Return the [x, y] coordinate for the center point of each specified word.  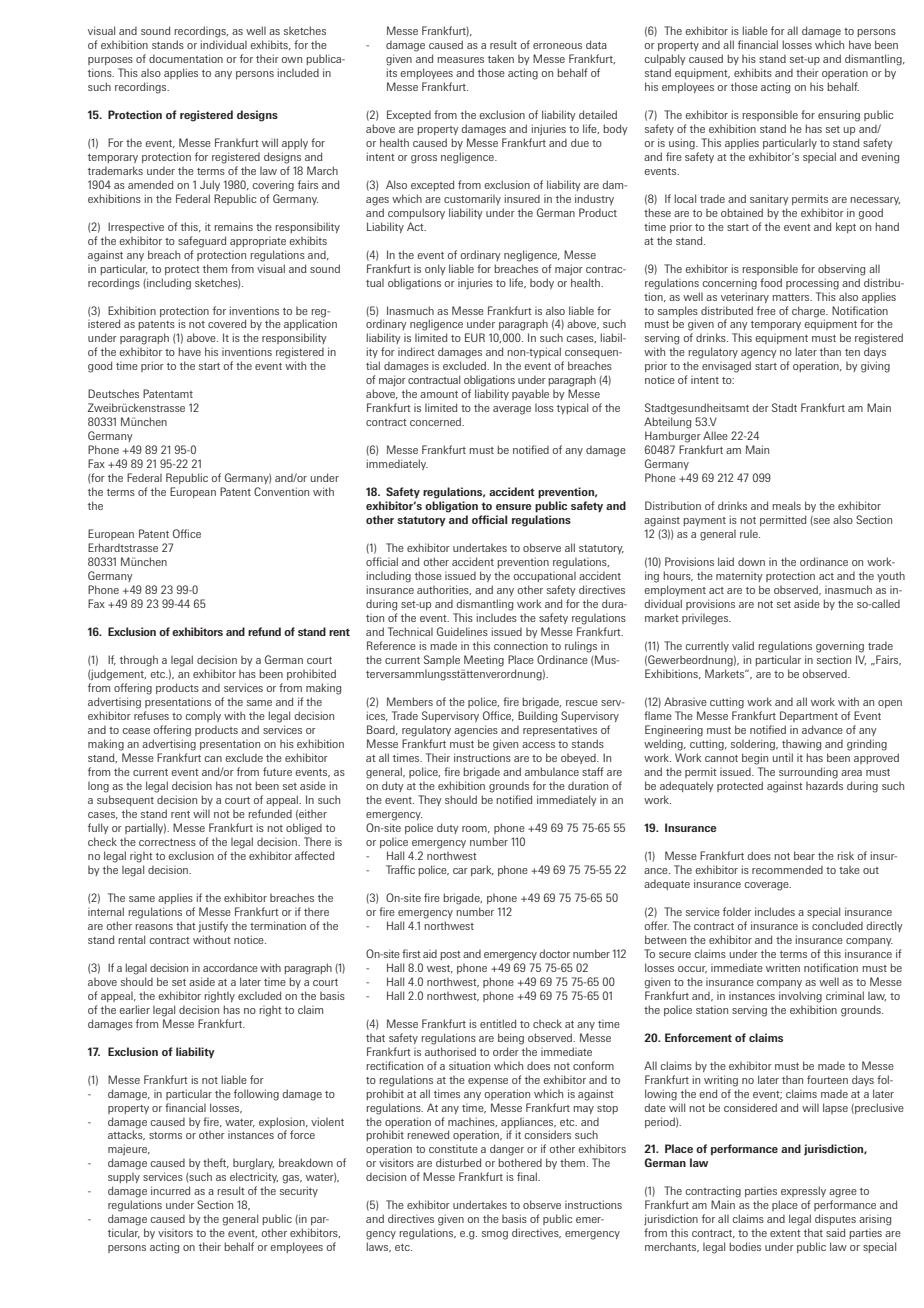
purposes [110, 61]
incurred [170, 1190]
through [139, 661]
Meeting [484, 661]
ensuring [839, 116]
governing [840, 647]
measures [460, 60]
